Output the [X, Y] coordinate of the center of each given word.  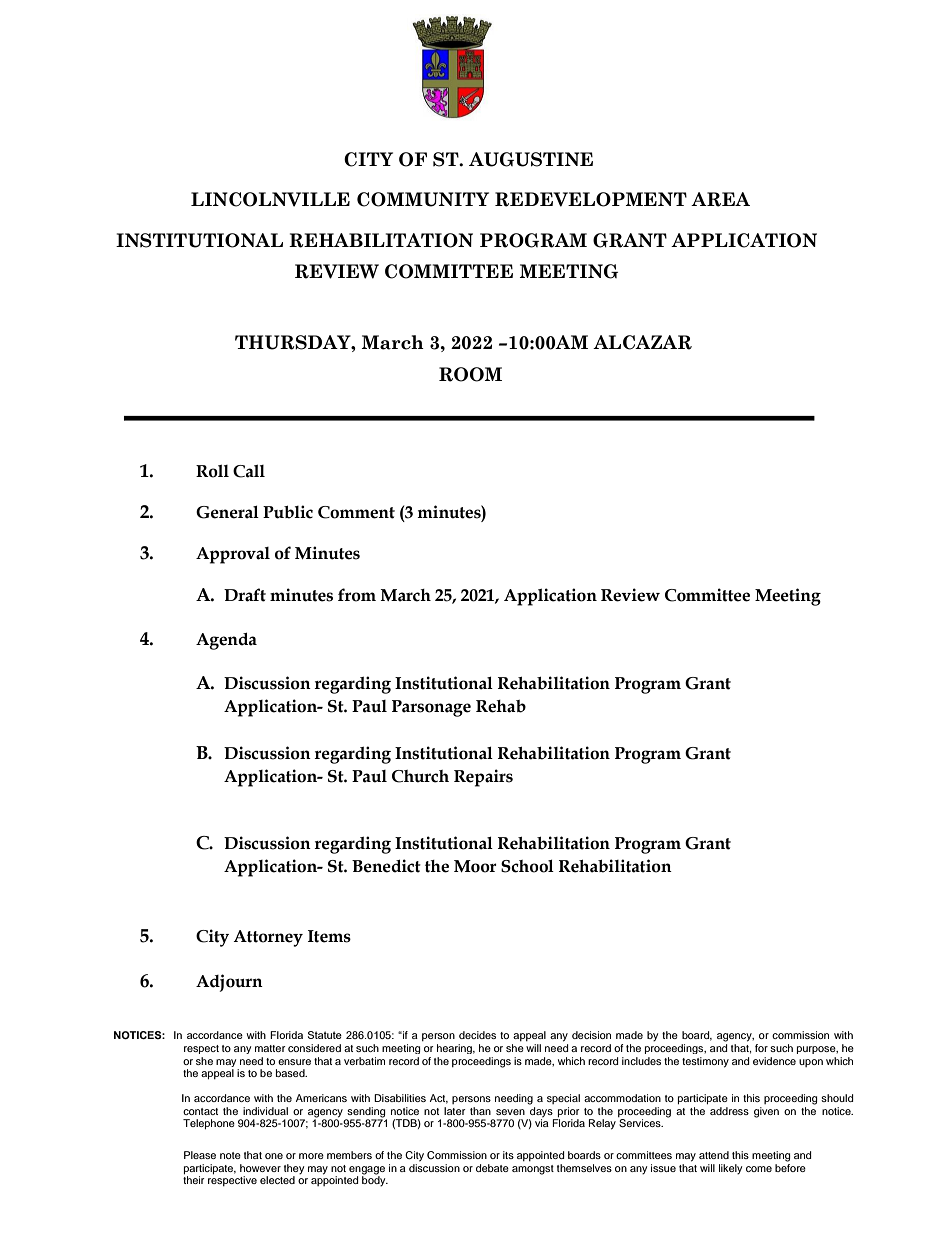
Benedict [386, 866]
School [527, 866]
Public [288, 512]
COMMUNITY [423, 199]
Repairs [483, 778]
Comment [356, 512]
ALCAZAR [642, 342]
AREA [720, 199]
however [260, 1168]
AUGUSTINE [531, 159]
